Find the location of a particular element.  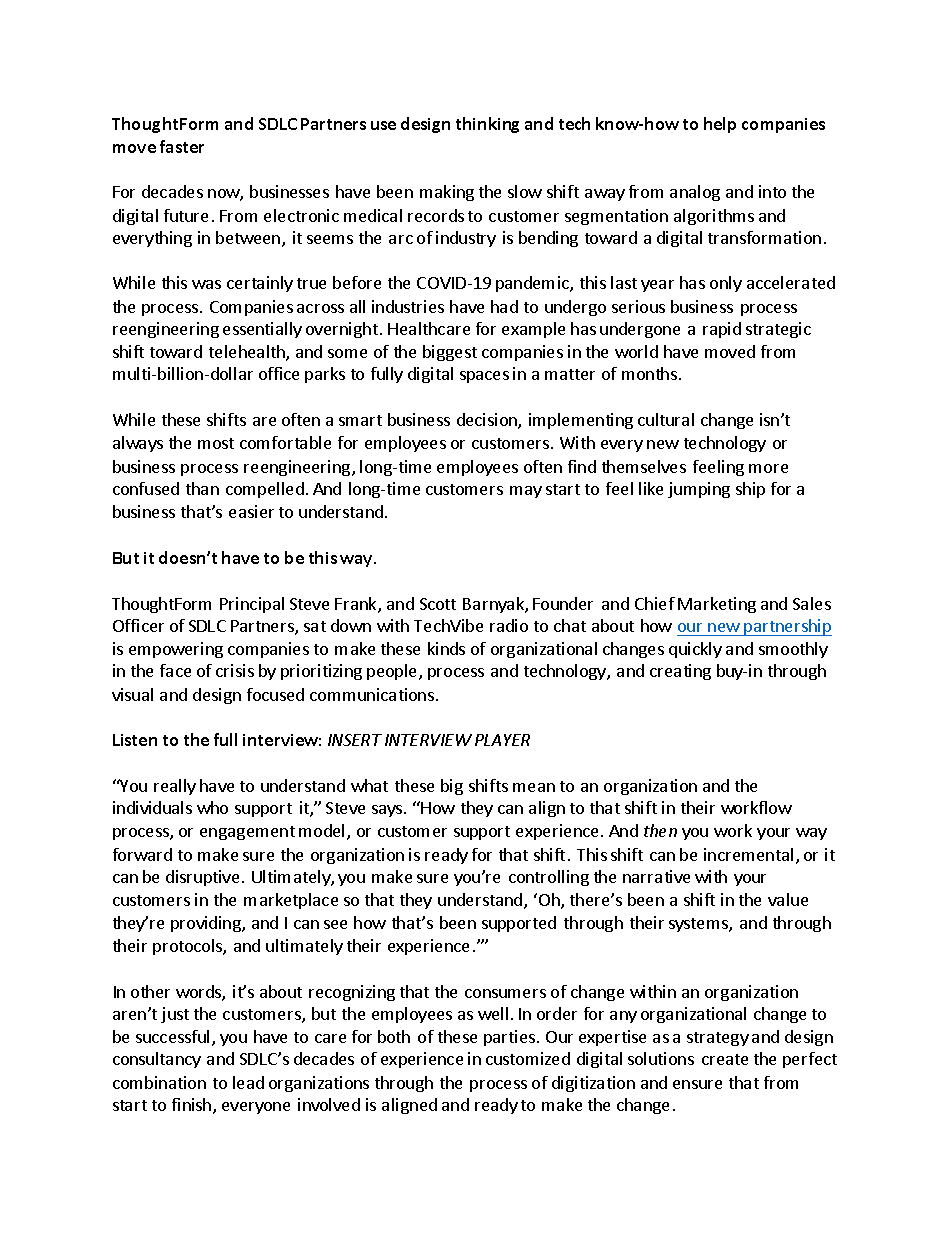

PLAYER is located at coordinates (502, 740).
